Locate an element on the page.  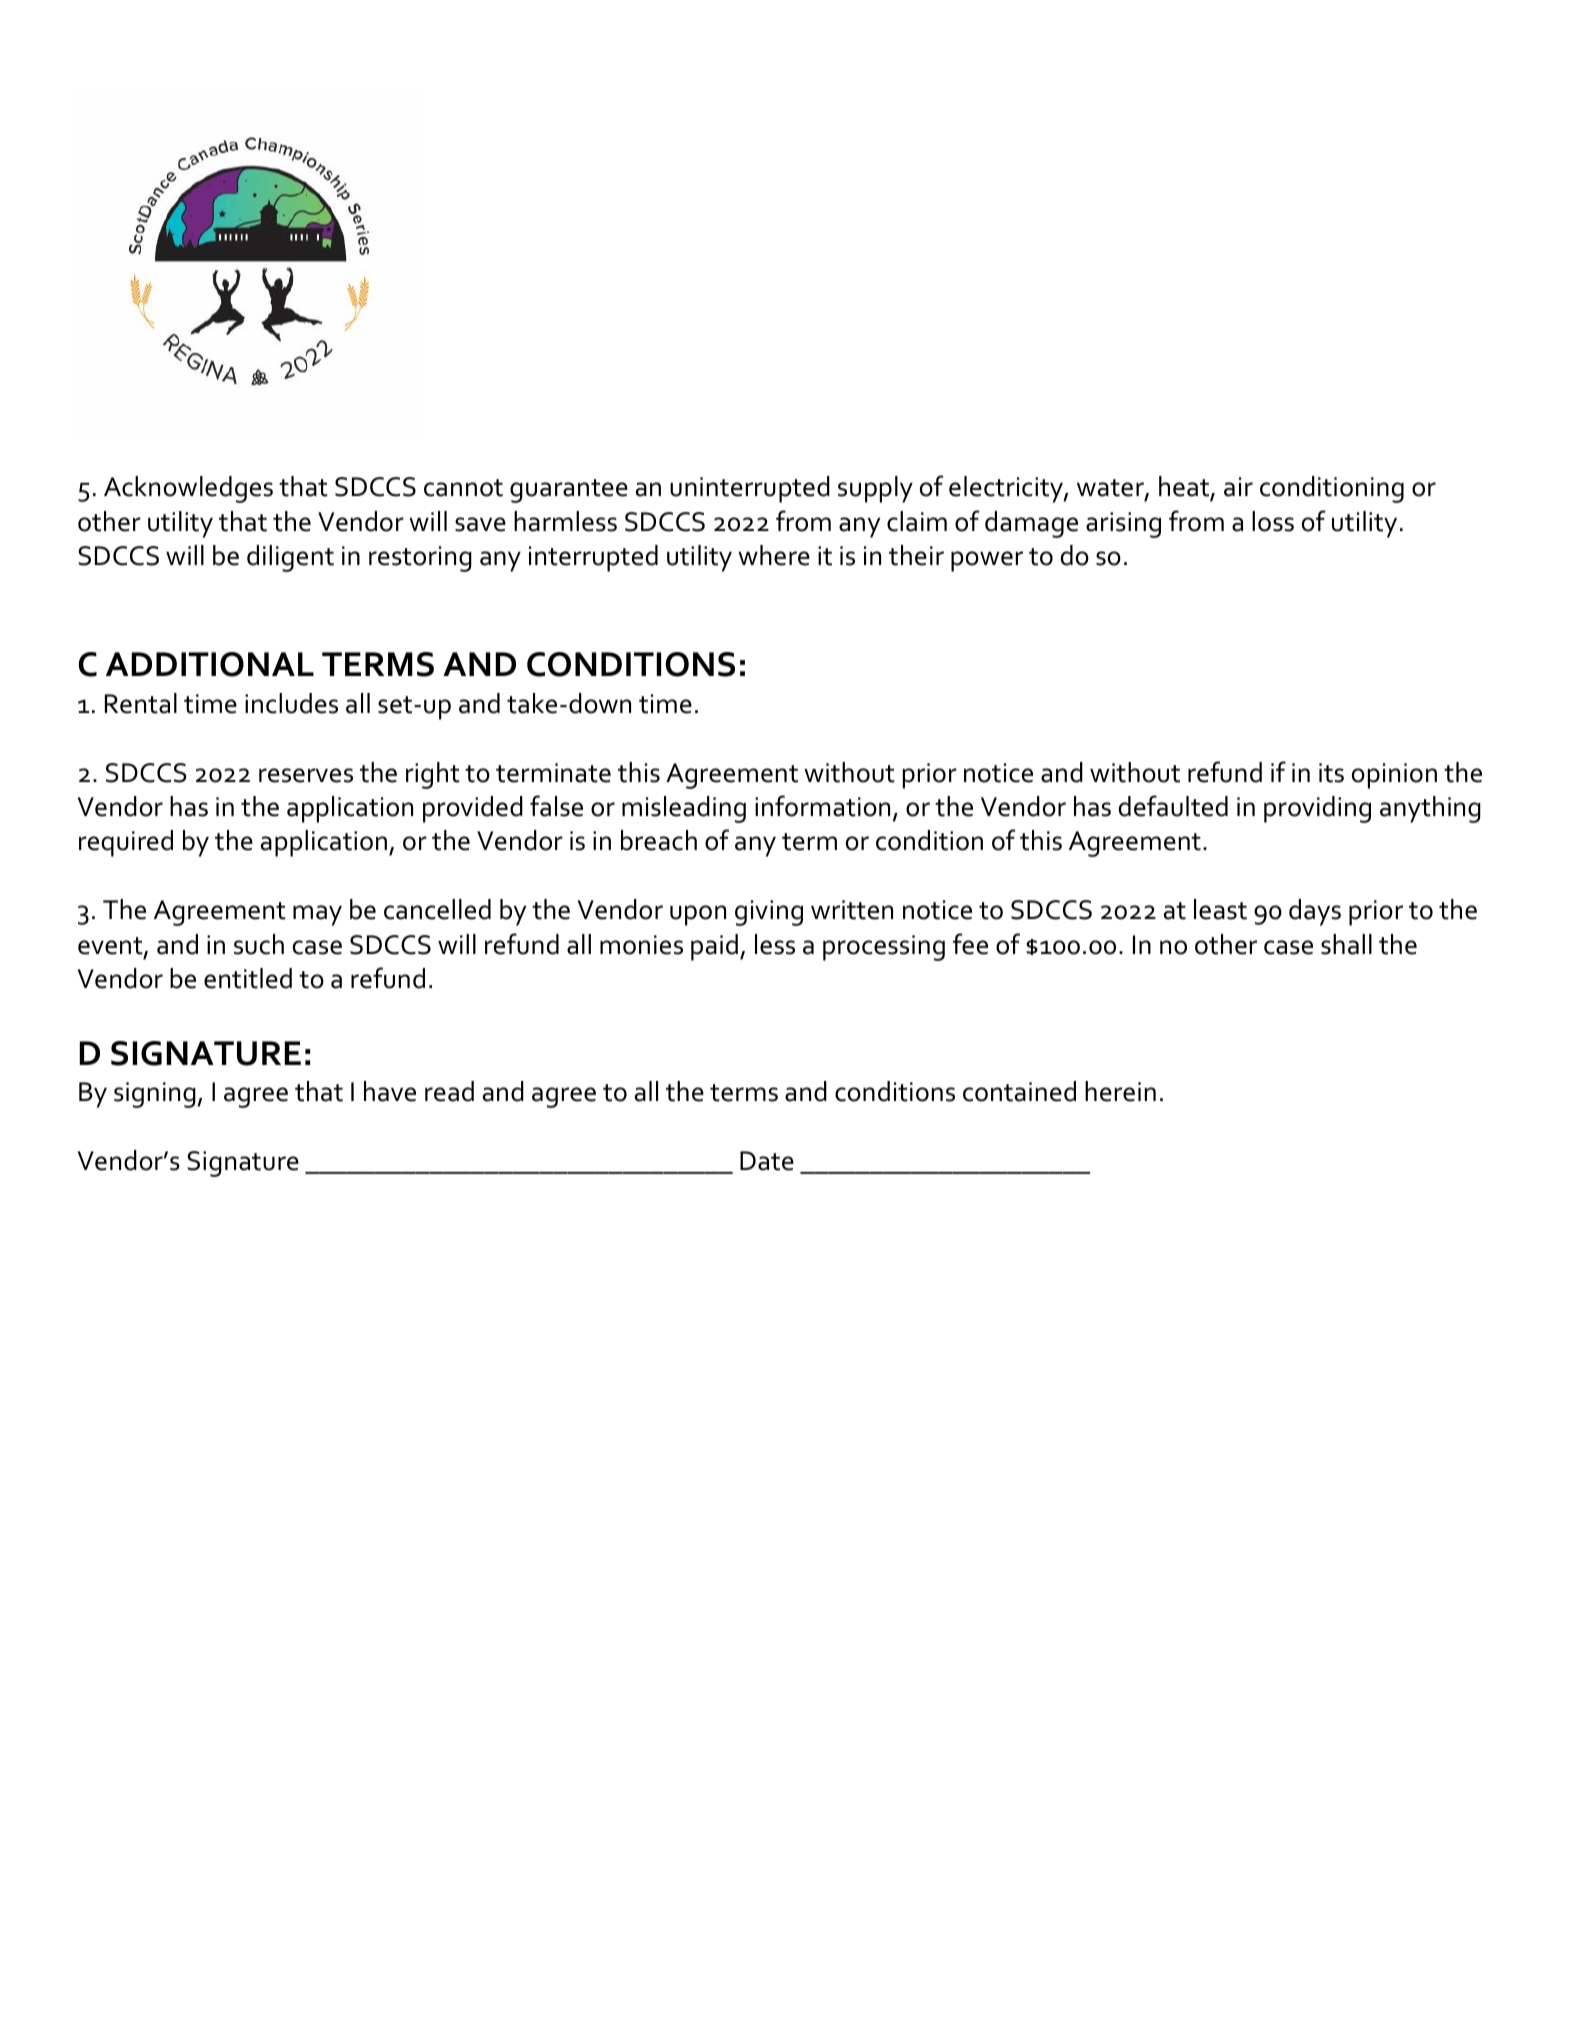
required is located at coordinates (126, 843).
